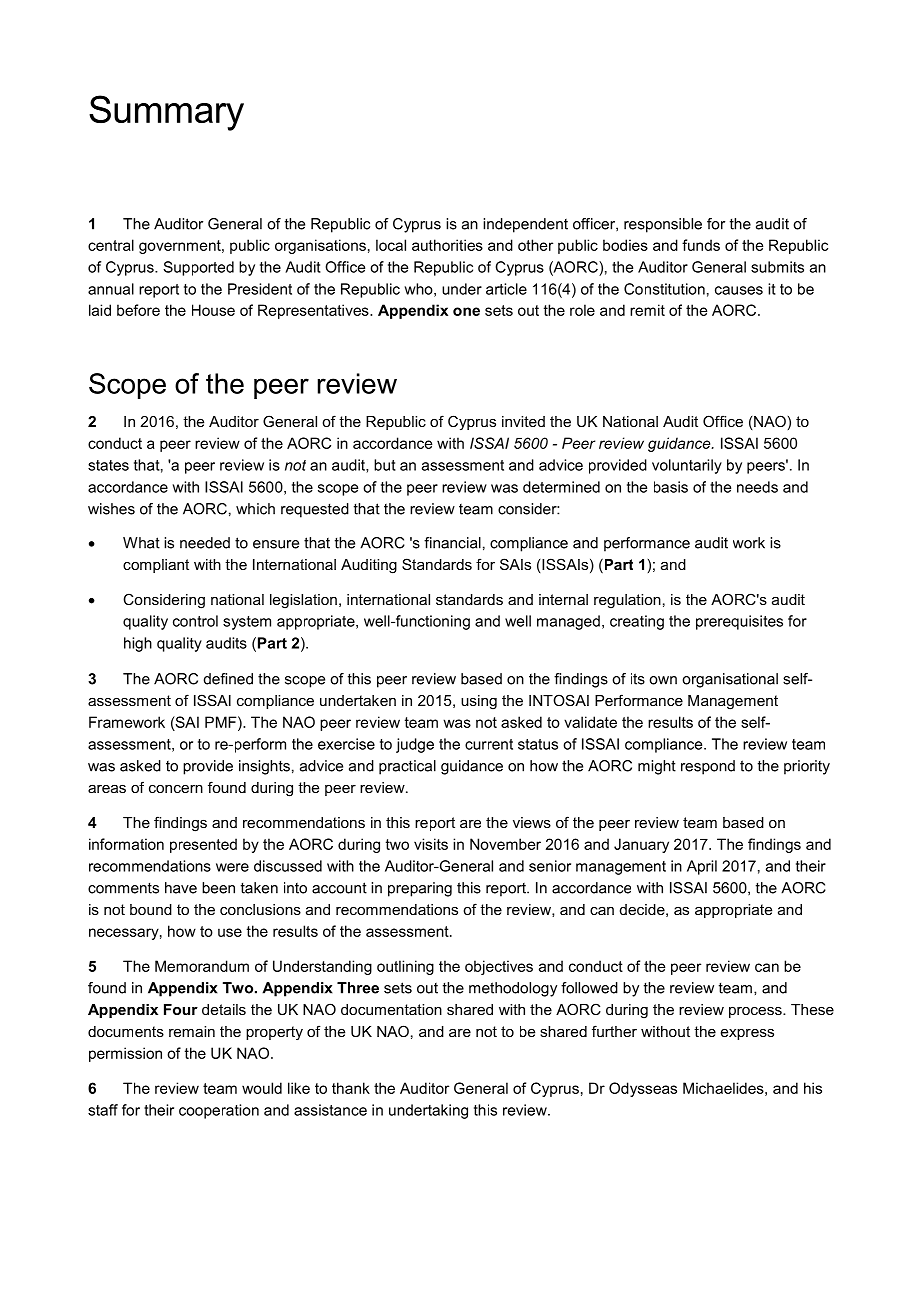  What do you see at coordinates (663, 225) in the page?
I see `responsible` at bounding box center [663, 225].
